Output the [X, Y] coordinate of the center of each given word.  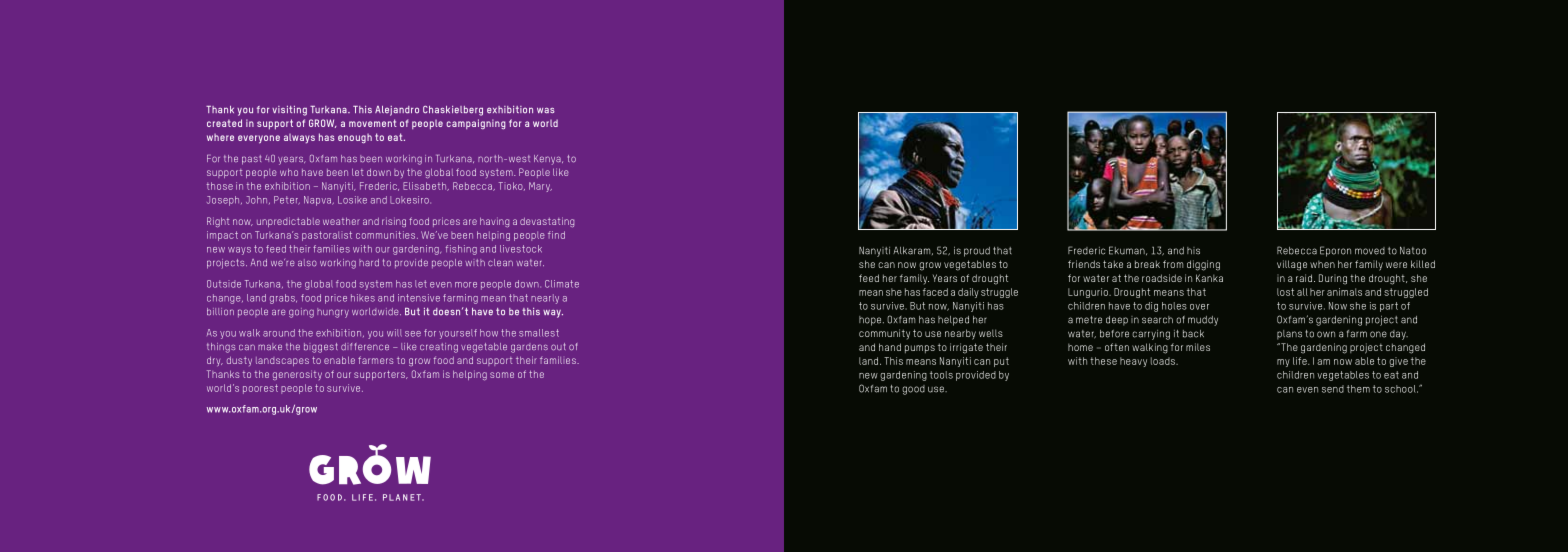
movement [373, 123]
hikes [363, 298]
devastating [547, 222]
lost [1285, 292]
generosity [297, 375]
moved [1370, 251]
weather [341, 221]
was [546, 110]
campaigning [476, 124]
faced [935, 292]
